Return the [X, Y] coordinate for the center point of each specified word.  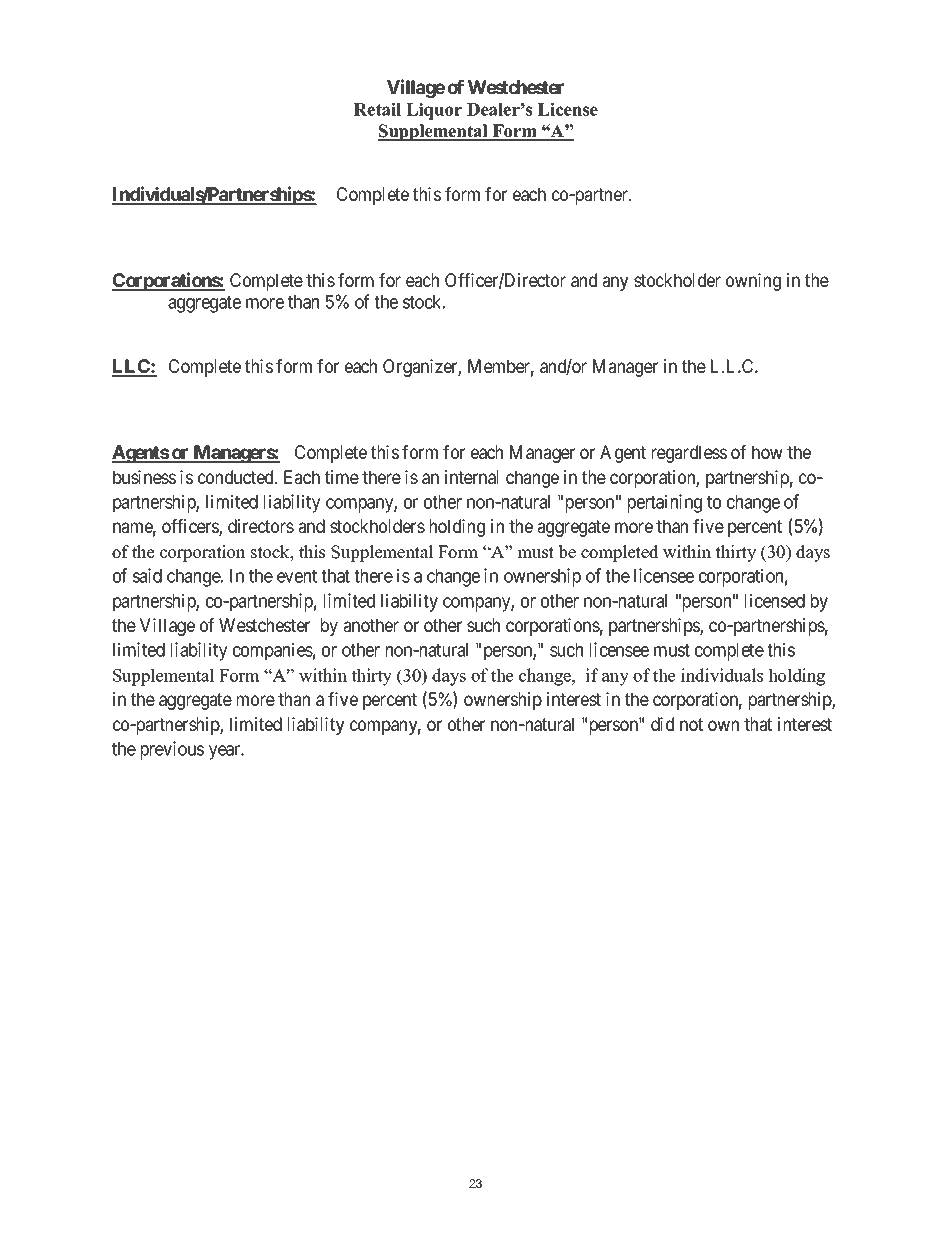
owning [753, 282]
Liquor [434, 111]
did [662, 724]
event [297, 576]
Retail [377, 109]
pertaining [665, 503]
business [144, 477]
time [342, 477]
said [147, 575]
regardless [689, 454]
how [767, 452]
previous [172, 750]
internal [471, 477]
